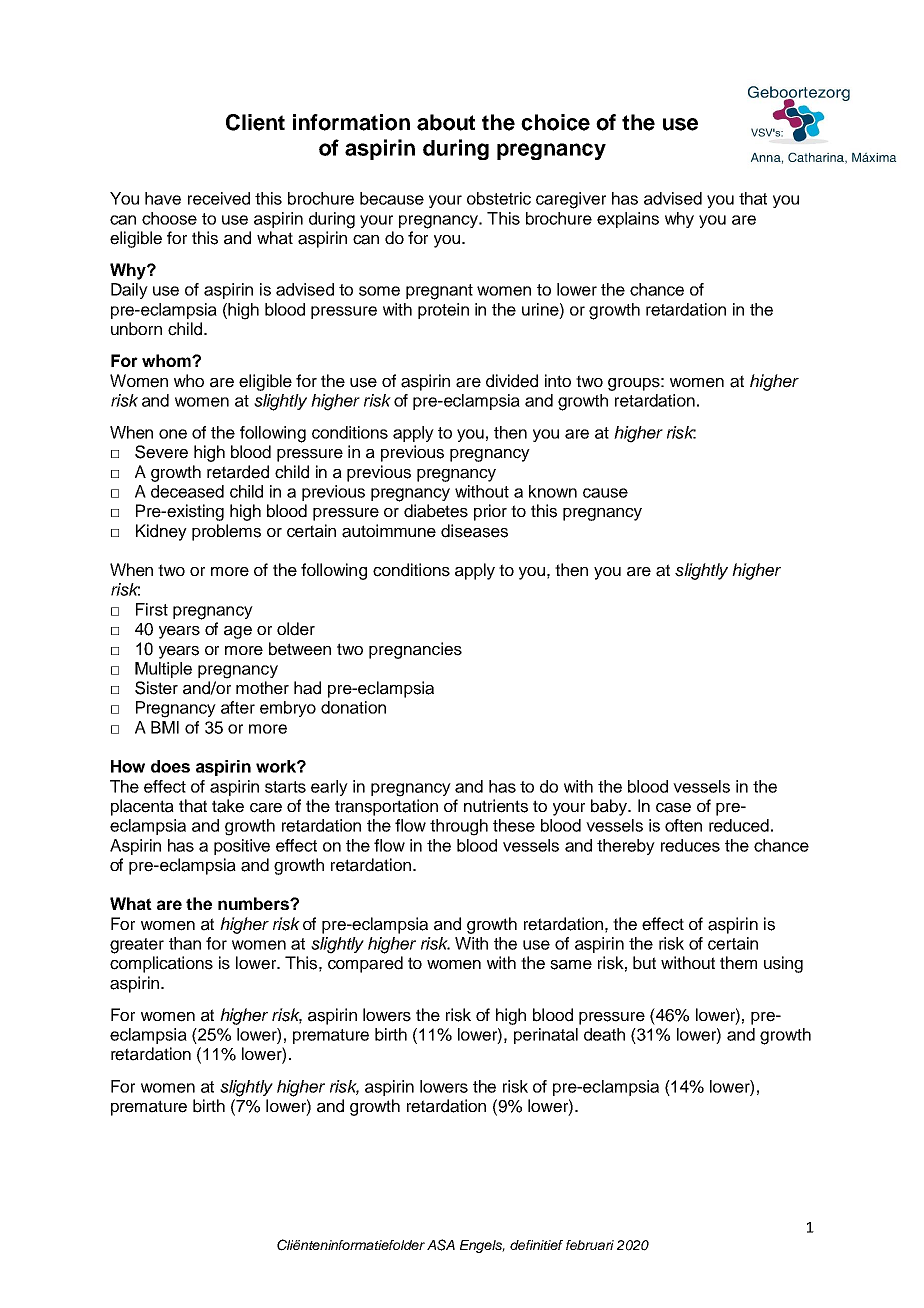 This screenshot has width=924, height=1308. Describe the element at coordinates (446, 122) in the screenshot. I see `about` at that location.
